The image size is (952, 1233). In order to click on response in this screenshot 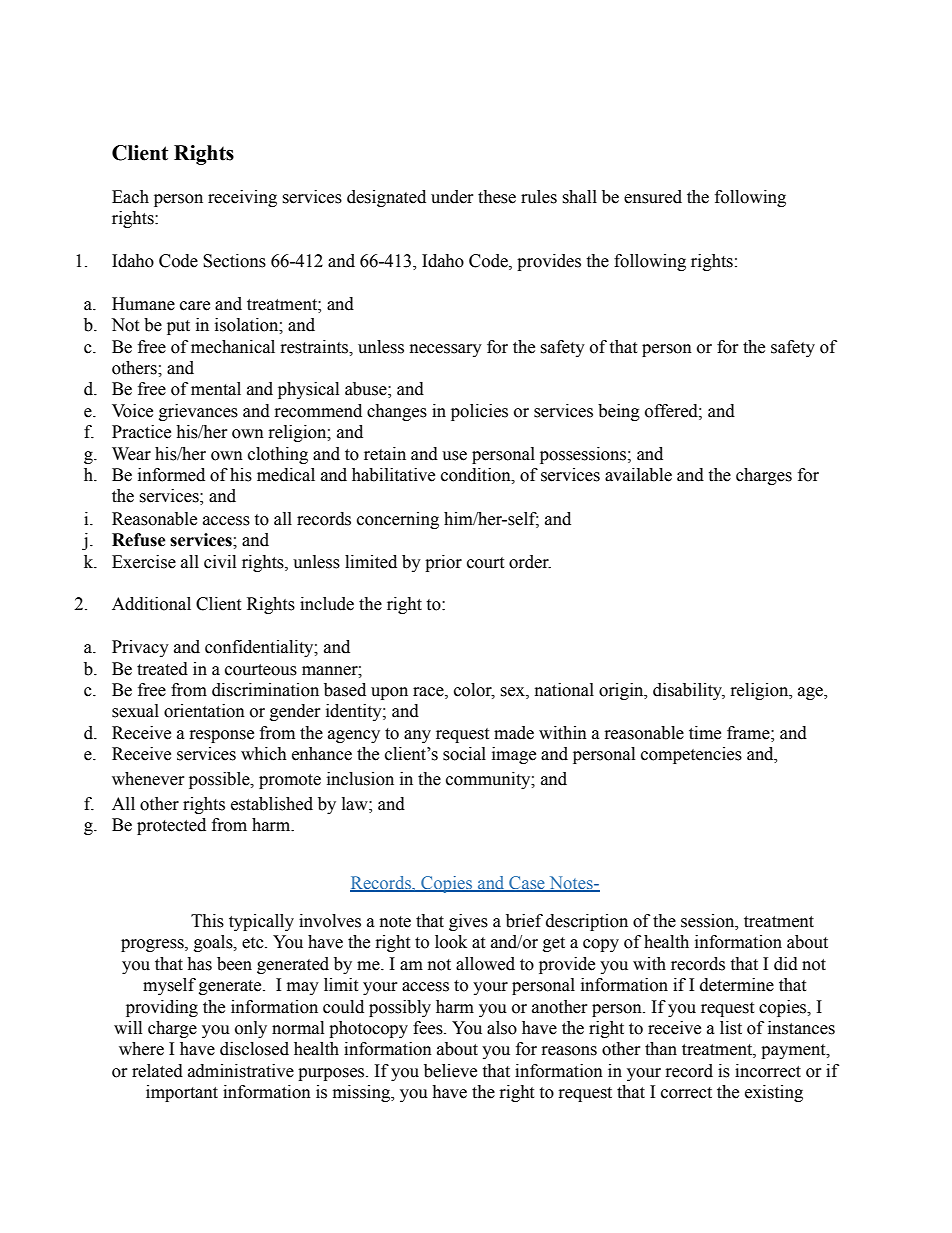, I will do `click(221, 736)`.
